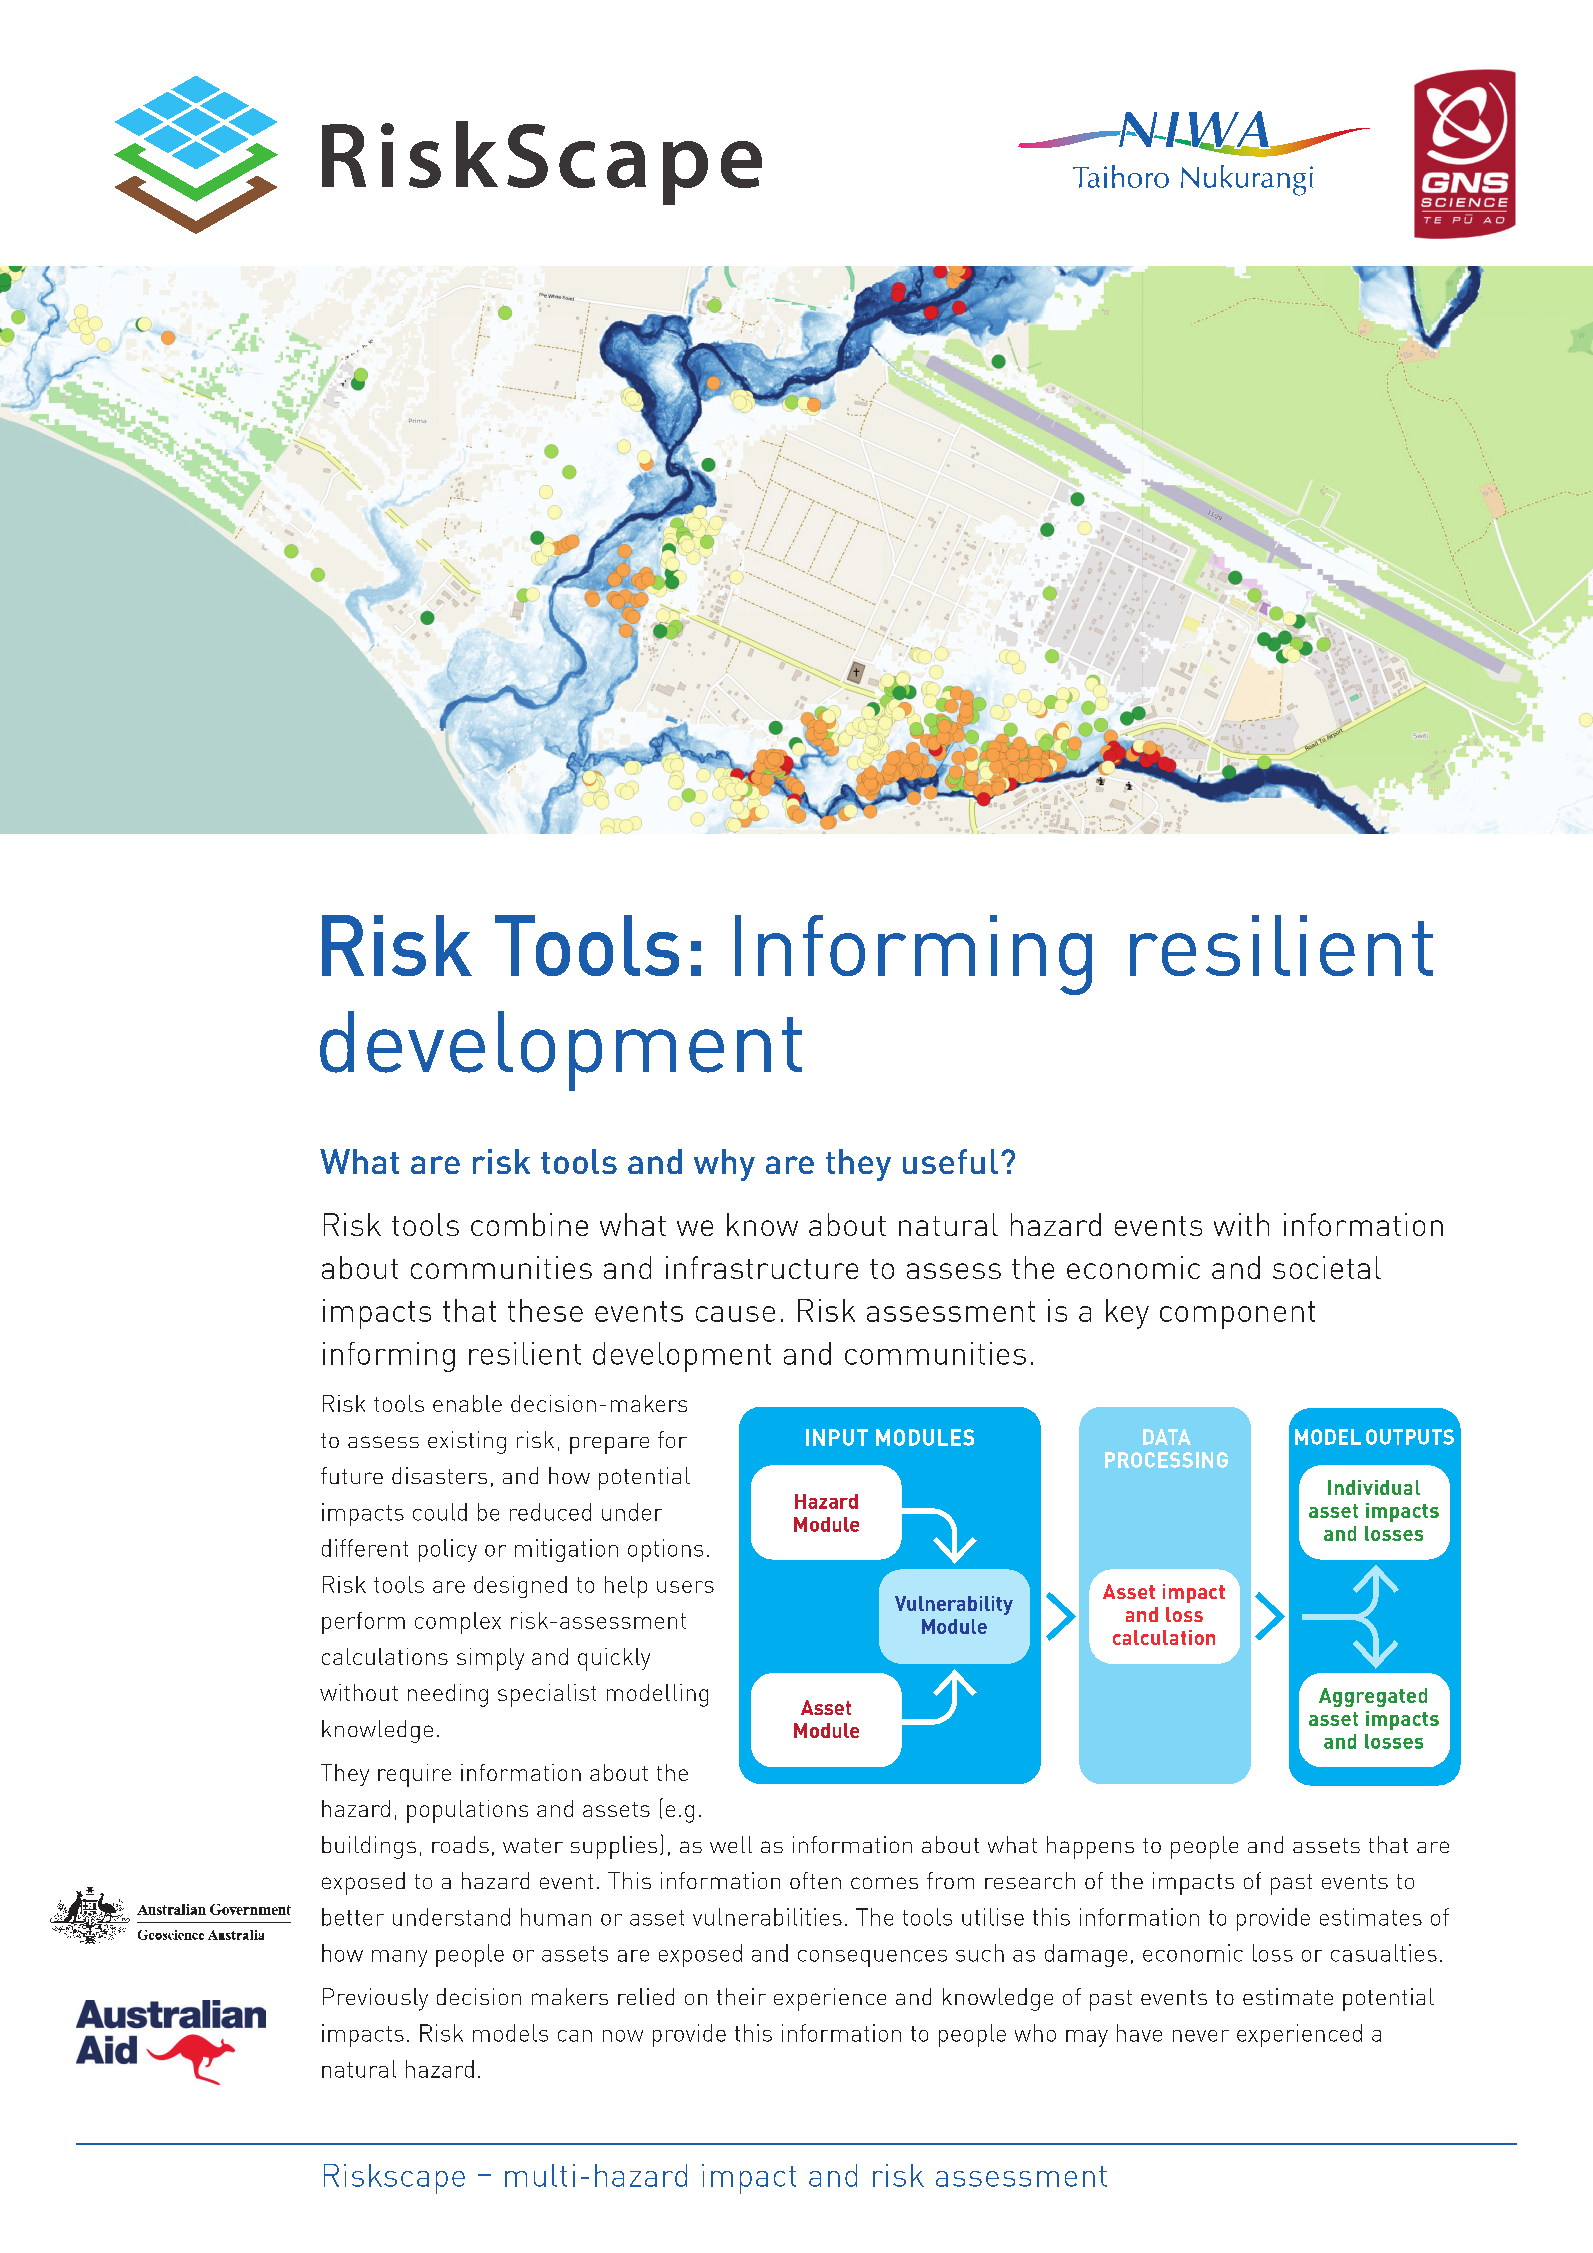  I want to click on existing, so click(467, 1442).
